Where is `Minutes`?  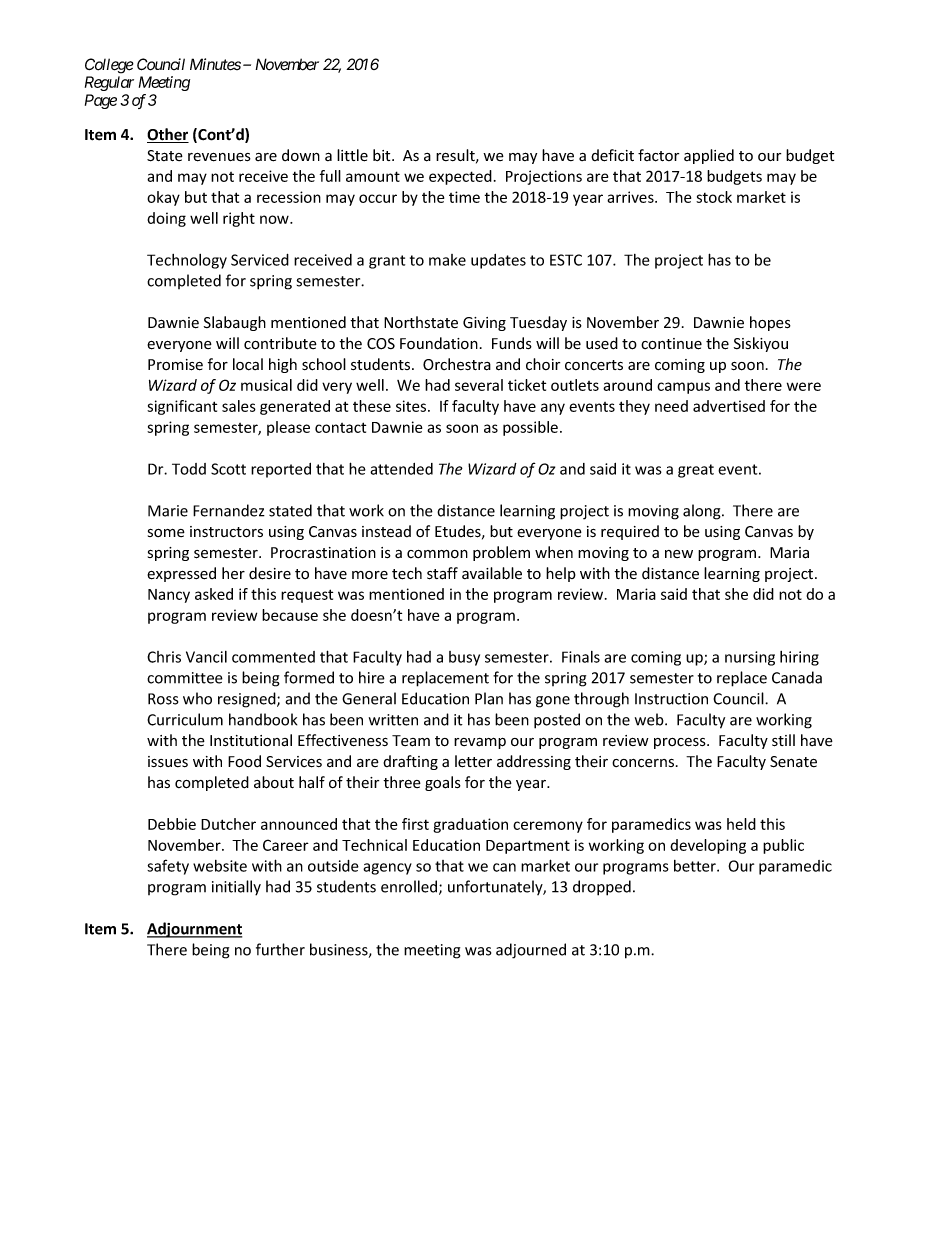
Minutes is located at coordinates (215, 64).
